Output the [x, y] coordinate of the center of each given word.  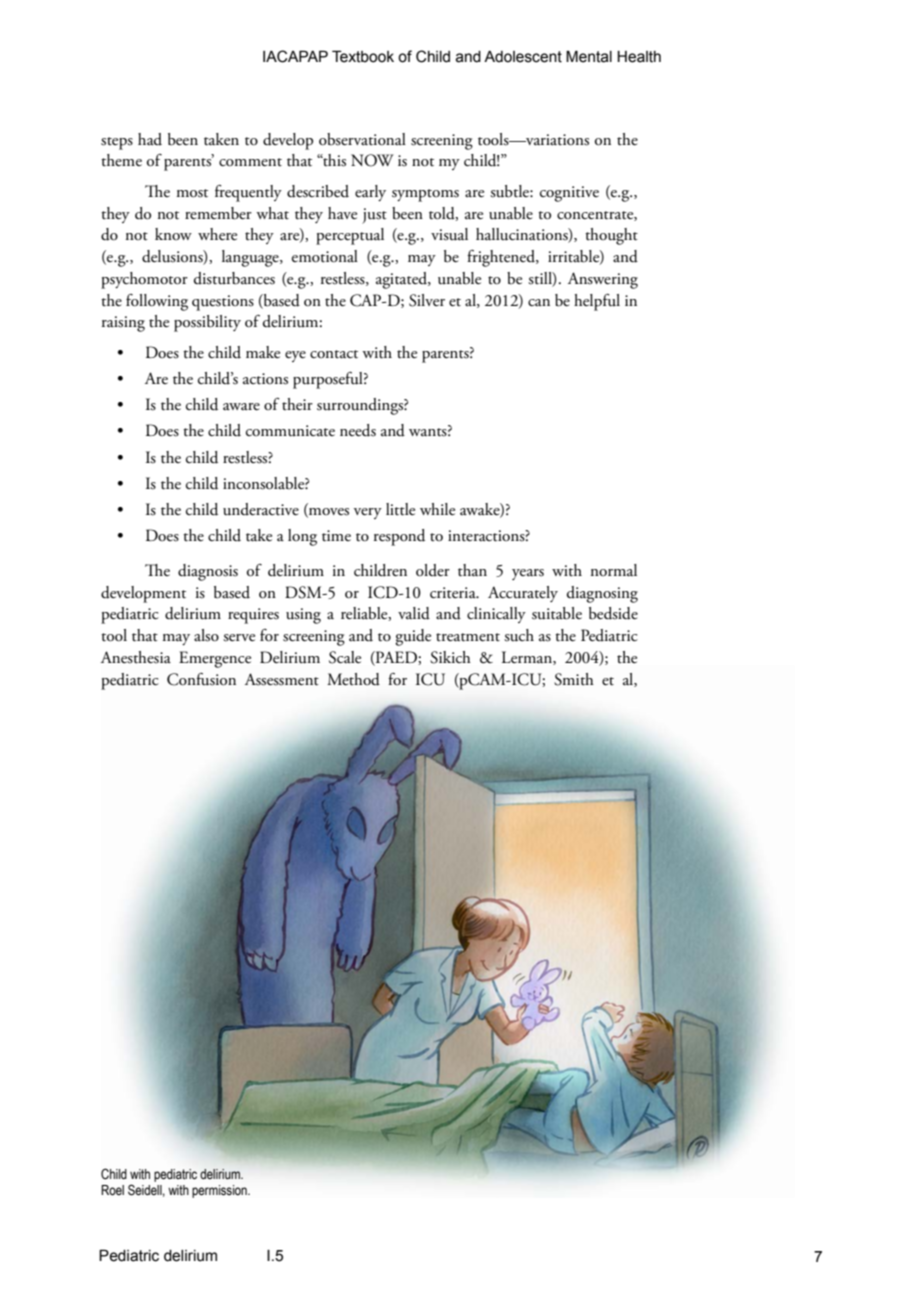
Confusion [201, 679]
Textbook [363, 56]
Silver [427, 300]
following [157, 302]
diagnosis [208, 572]
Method [353, 679]
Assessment [282, 679]
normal [614, 570]
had [150, 139]
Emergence [215, 659]
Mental [589, 56]
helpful [597, 302]
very [368, 513]
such [519, 635]
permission [220, 1191]
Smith [574, 679]
